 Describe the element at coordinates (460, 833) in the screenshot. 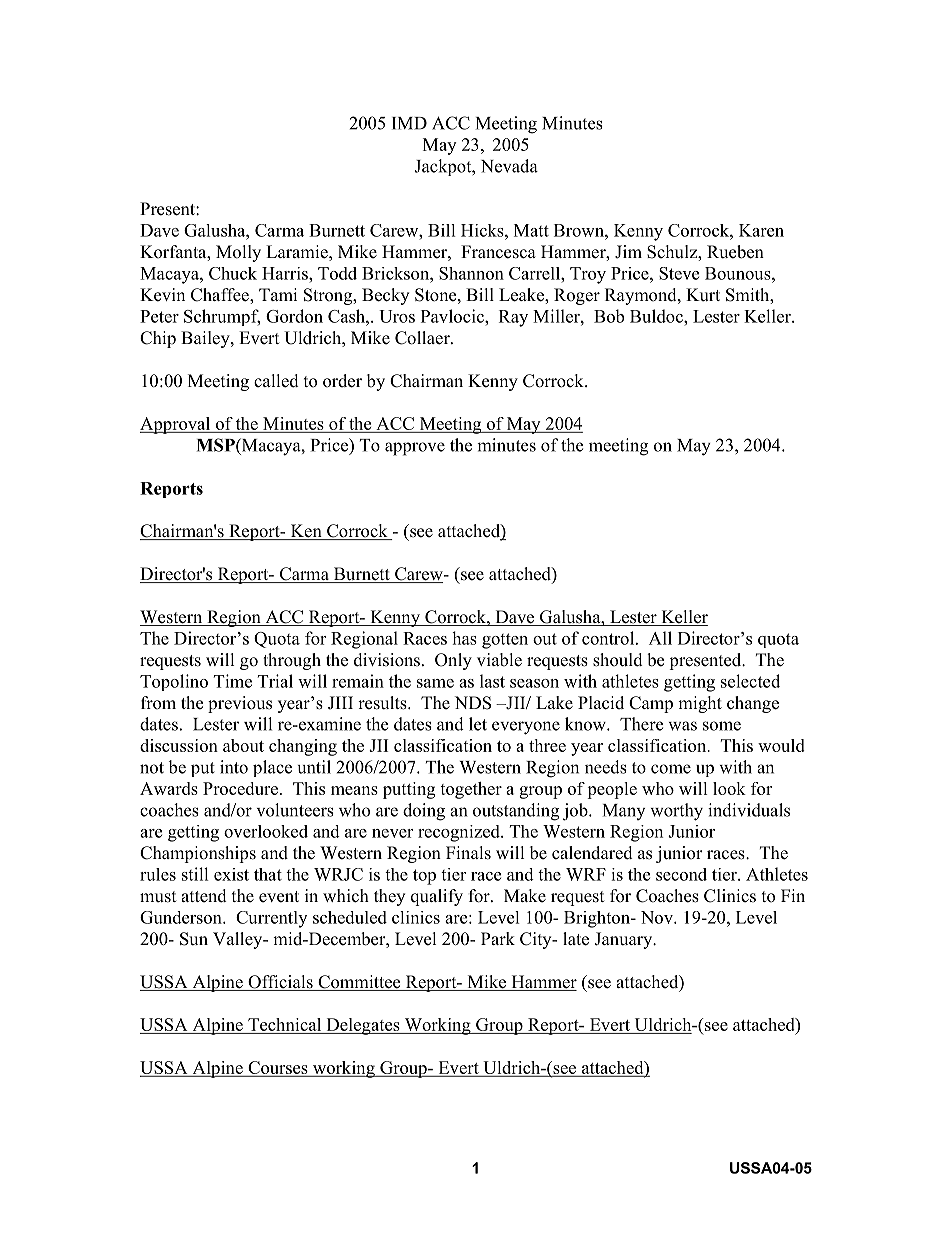

I see `recognized` at that location.
